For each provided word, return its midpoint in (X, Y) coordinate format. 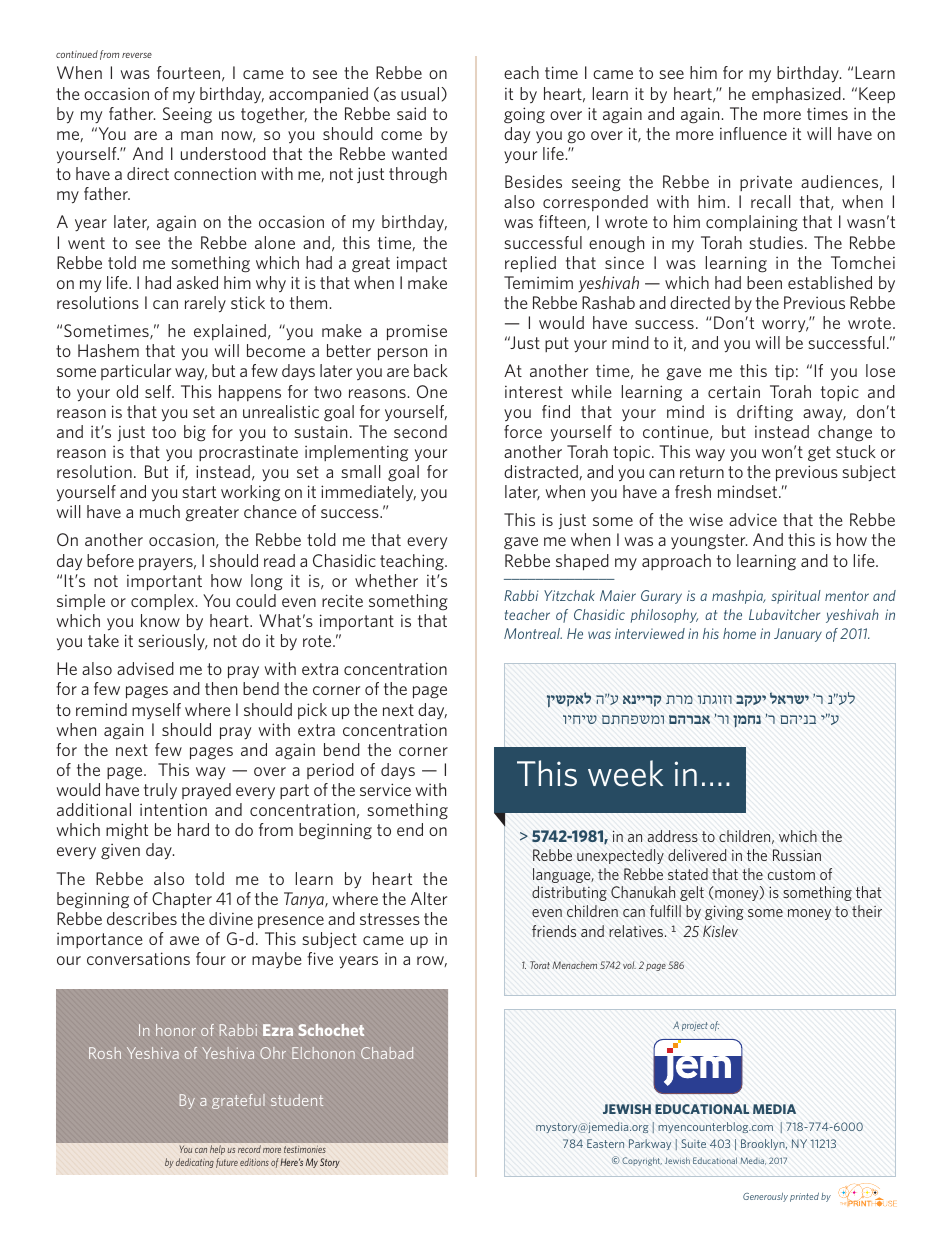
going (524, 115)
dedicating (195, 1163)
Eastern (605, 1143)
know (160, 620)
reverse (137, 55)
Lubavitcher (784, 614)
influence (753, 133)
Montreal (533, 633)
